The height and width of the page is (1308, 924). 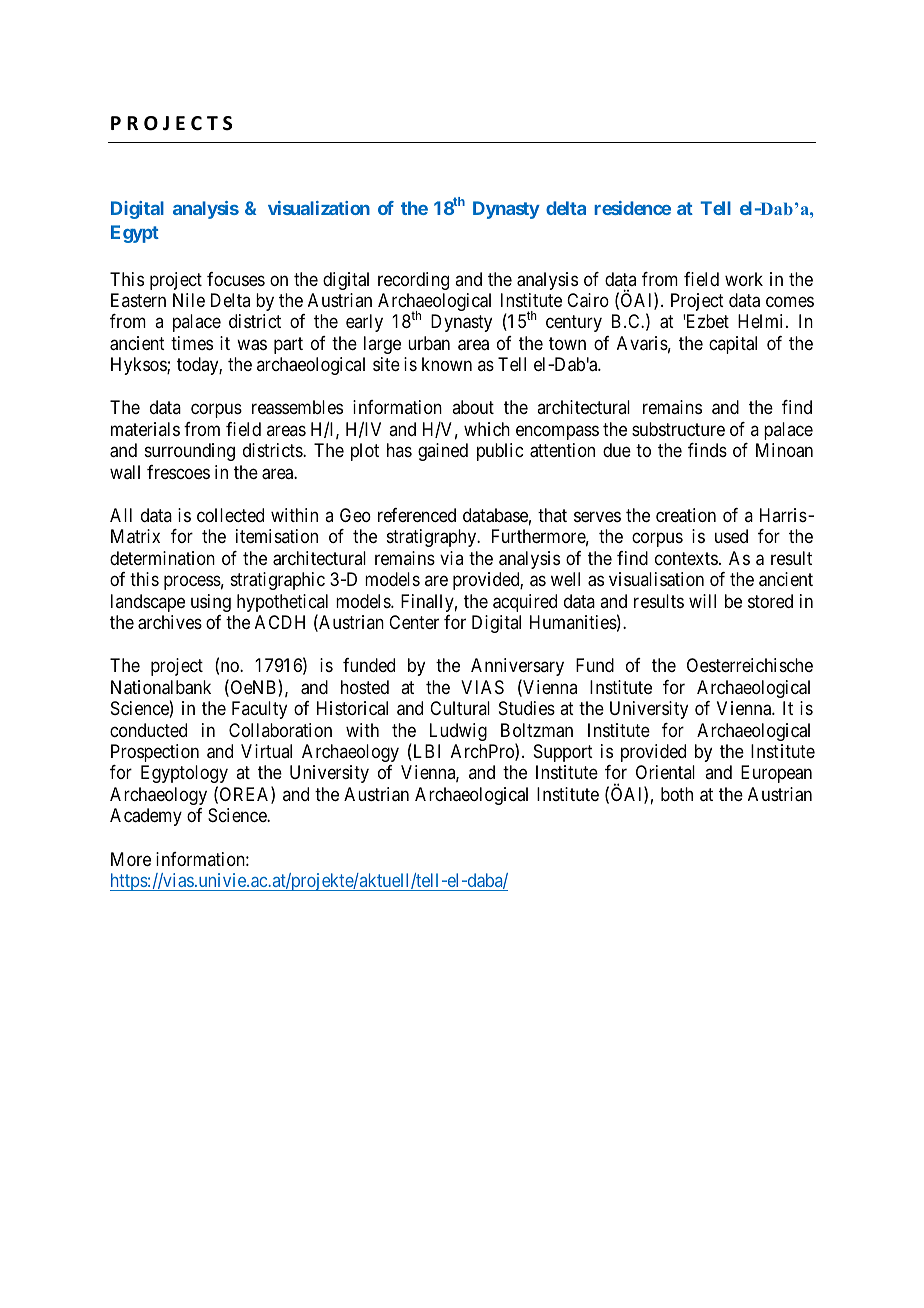 I want to click on gained, so click(x=443, y=452).
